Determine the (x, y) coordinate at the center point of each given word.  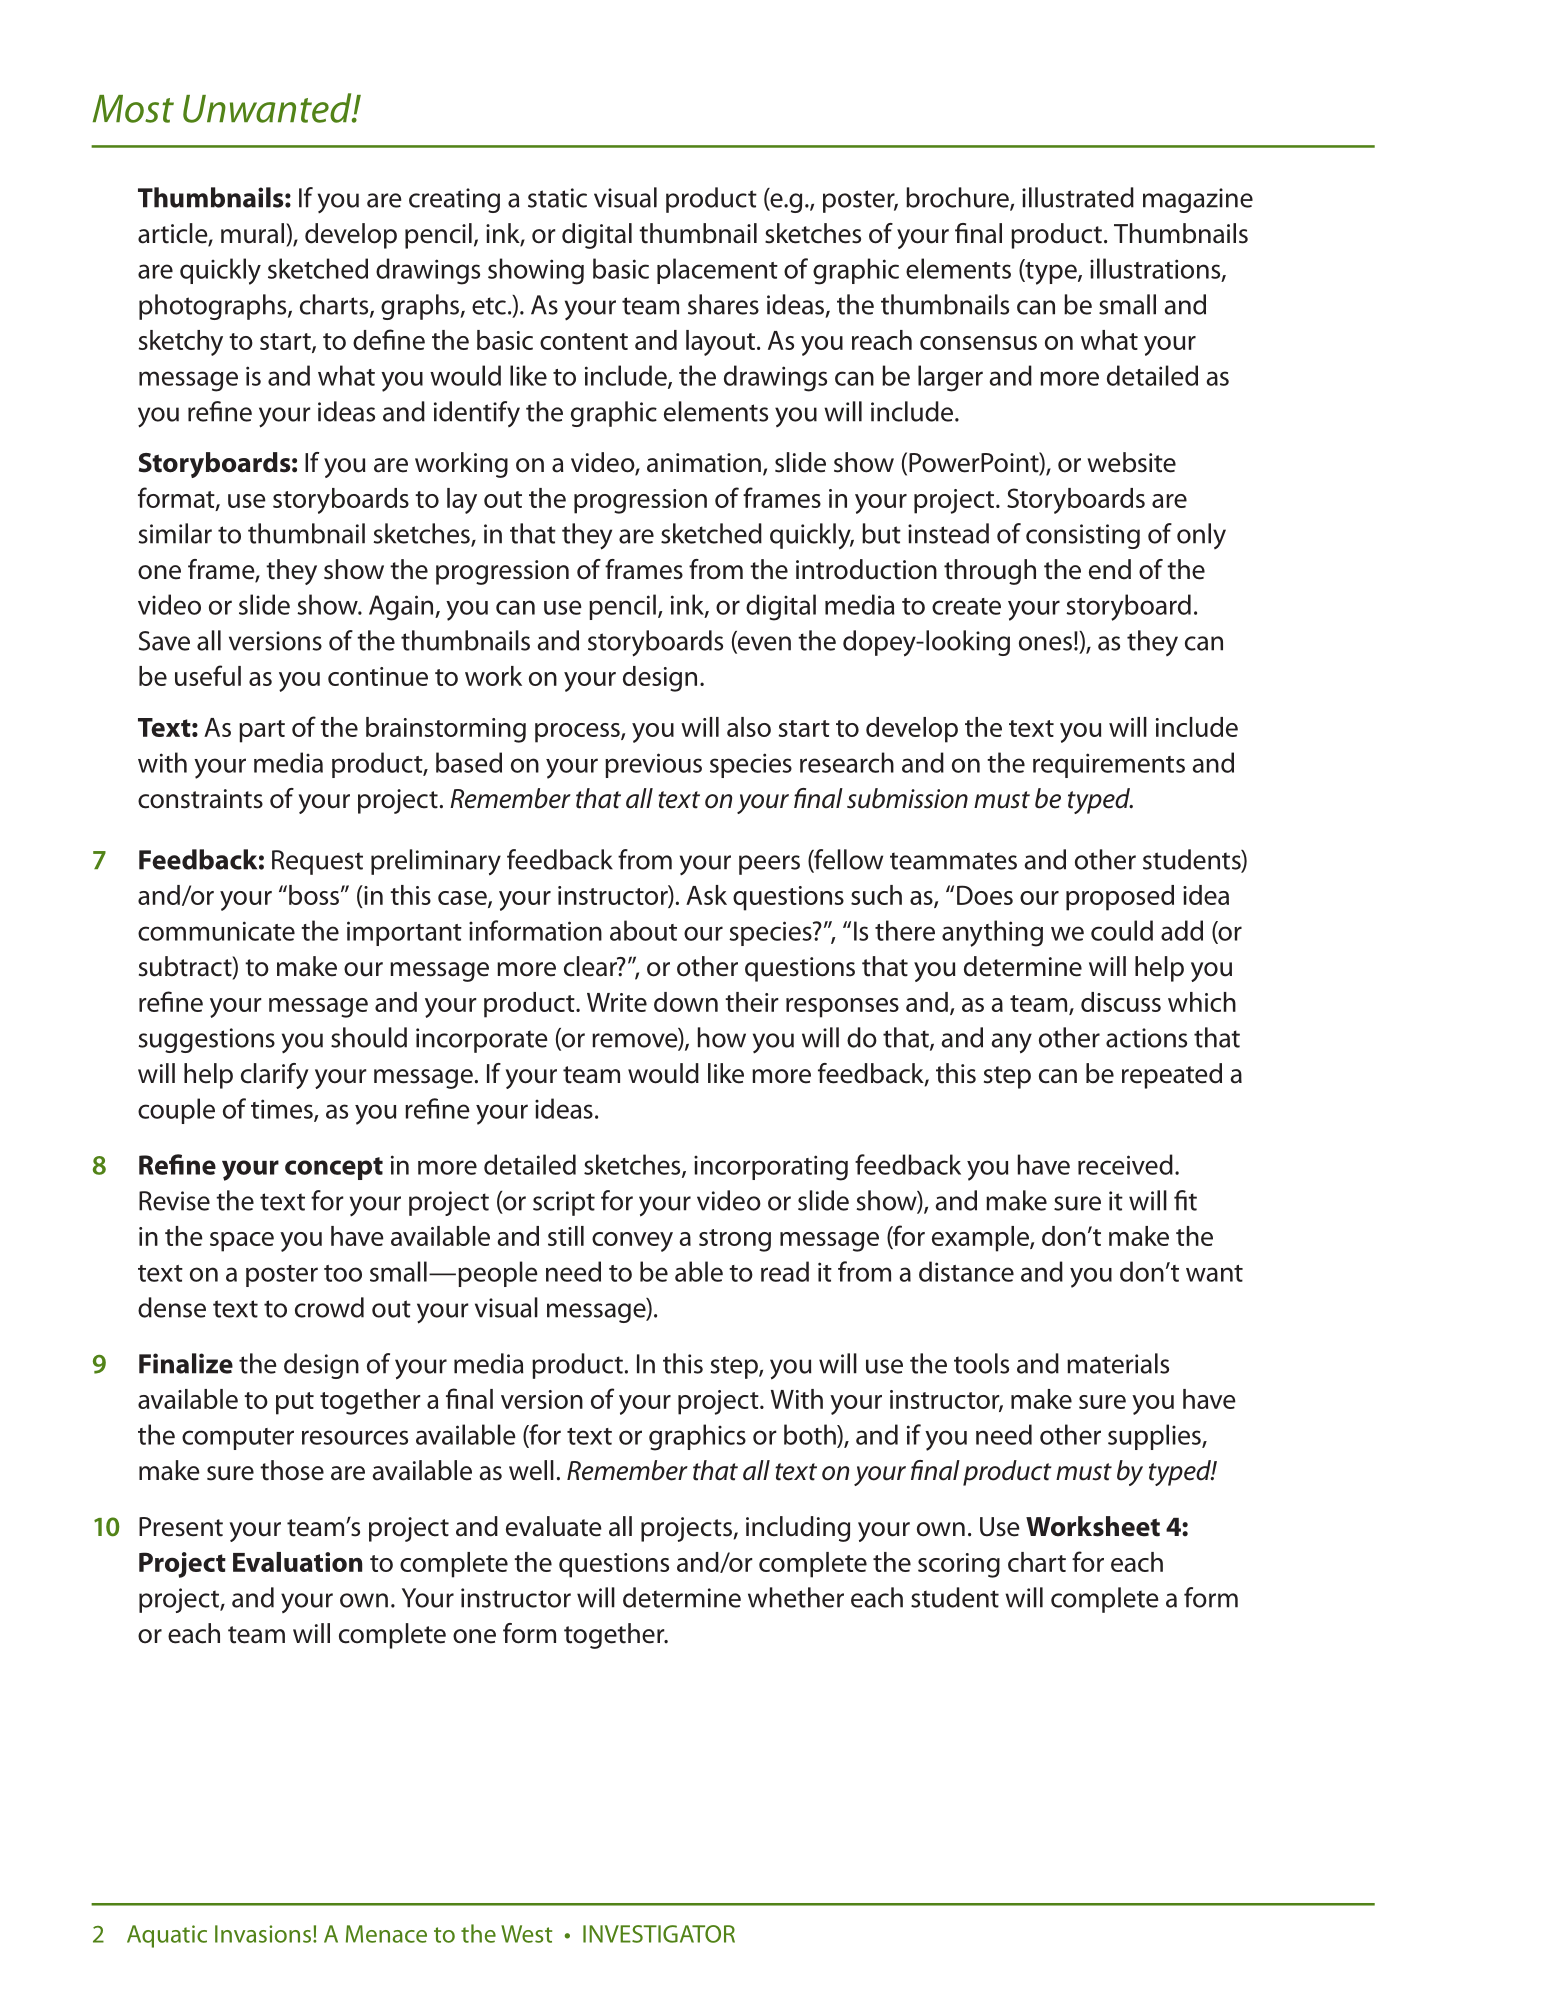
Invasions (264, 1934)
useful (208, 675)
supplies (1155, 1437)
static (557, 198)
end (1110, 569)
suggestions (206, 1040)
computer (238, 1439)
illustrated (1078, 197)
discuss (1121, 1002)
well (531, 1470)
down (686, 1002)
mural (252, 233)
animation (704, 463)
